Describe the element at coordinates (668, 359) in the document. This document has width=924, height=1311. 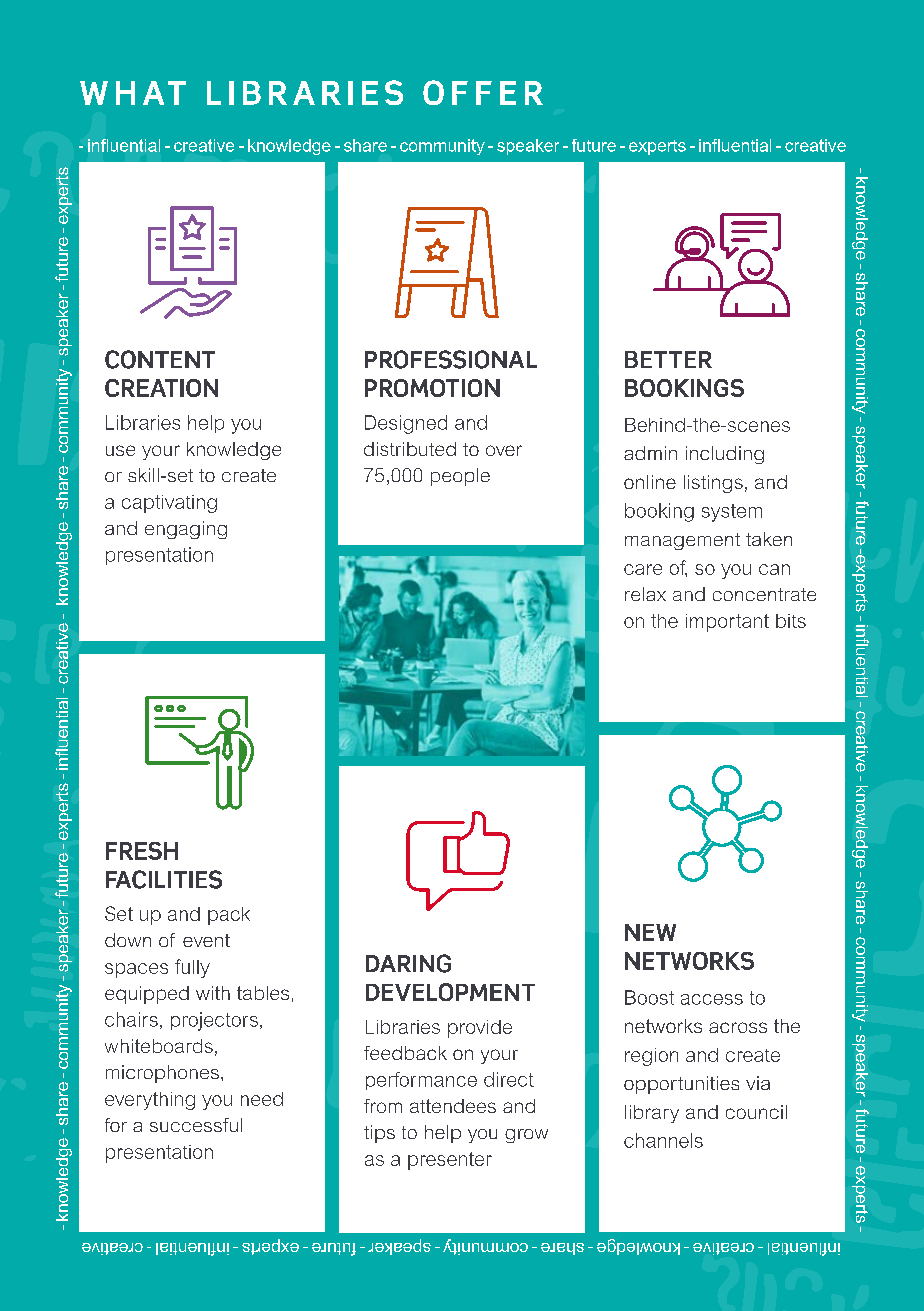
I see `BETTER` at that location.
